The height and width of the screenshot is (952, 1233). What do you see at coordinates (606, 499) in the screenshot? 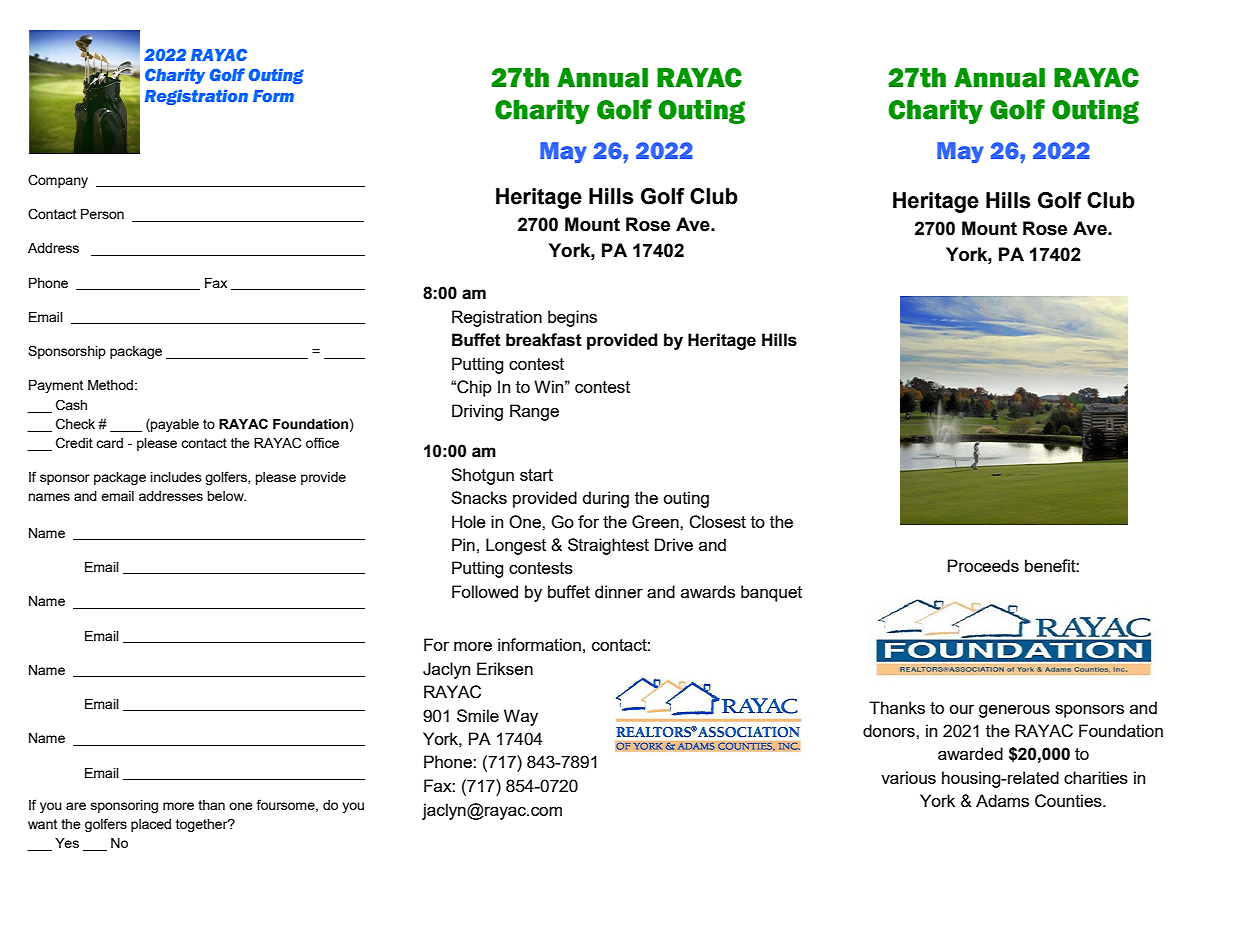
I see `during` at bounding box center [606, 499].
